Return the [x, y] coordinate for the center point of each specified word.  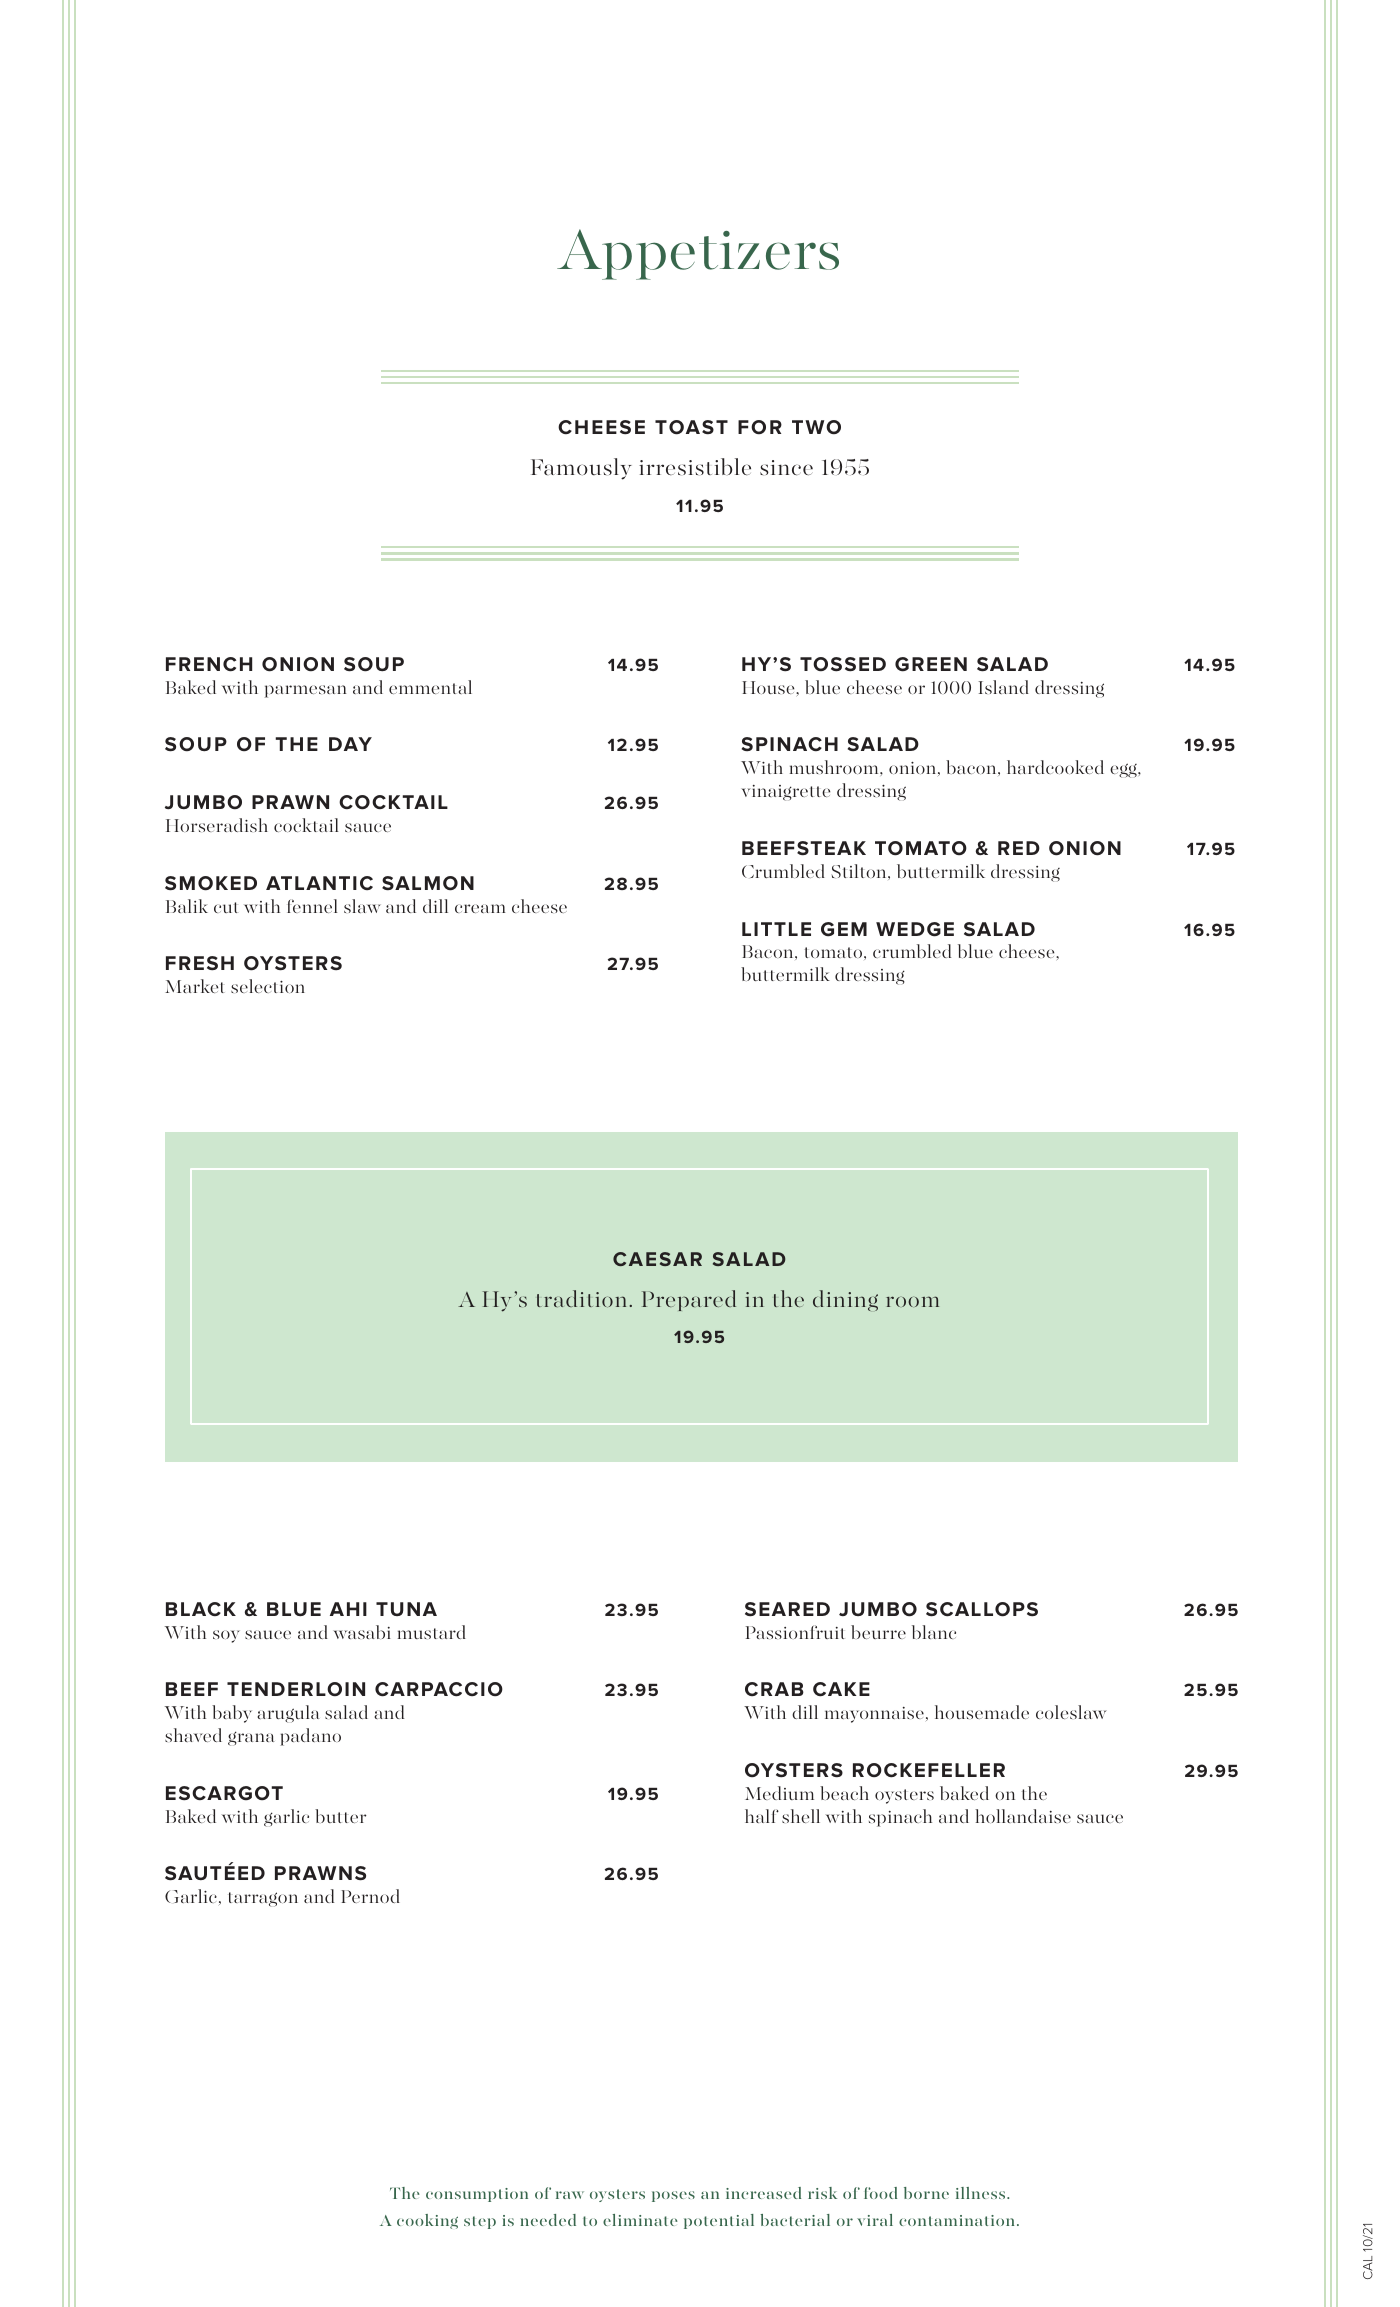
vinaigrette [785, 793]
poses [673, 2196]
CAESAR [657, 1259]
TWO [816, 427]
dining [845, 1300]
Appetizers [698, 254]
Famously [581, 469]
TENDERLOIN [296, 1689]
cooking [427, 2221]
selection [268, 986]
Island [1004, 687]
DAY [350, 744]
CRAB [774, 1689]
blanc [934, 1632]
